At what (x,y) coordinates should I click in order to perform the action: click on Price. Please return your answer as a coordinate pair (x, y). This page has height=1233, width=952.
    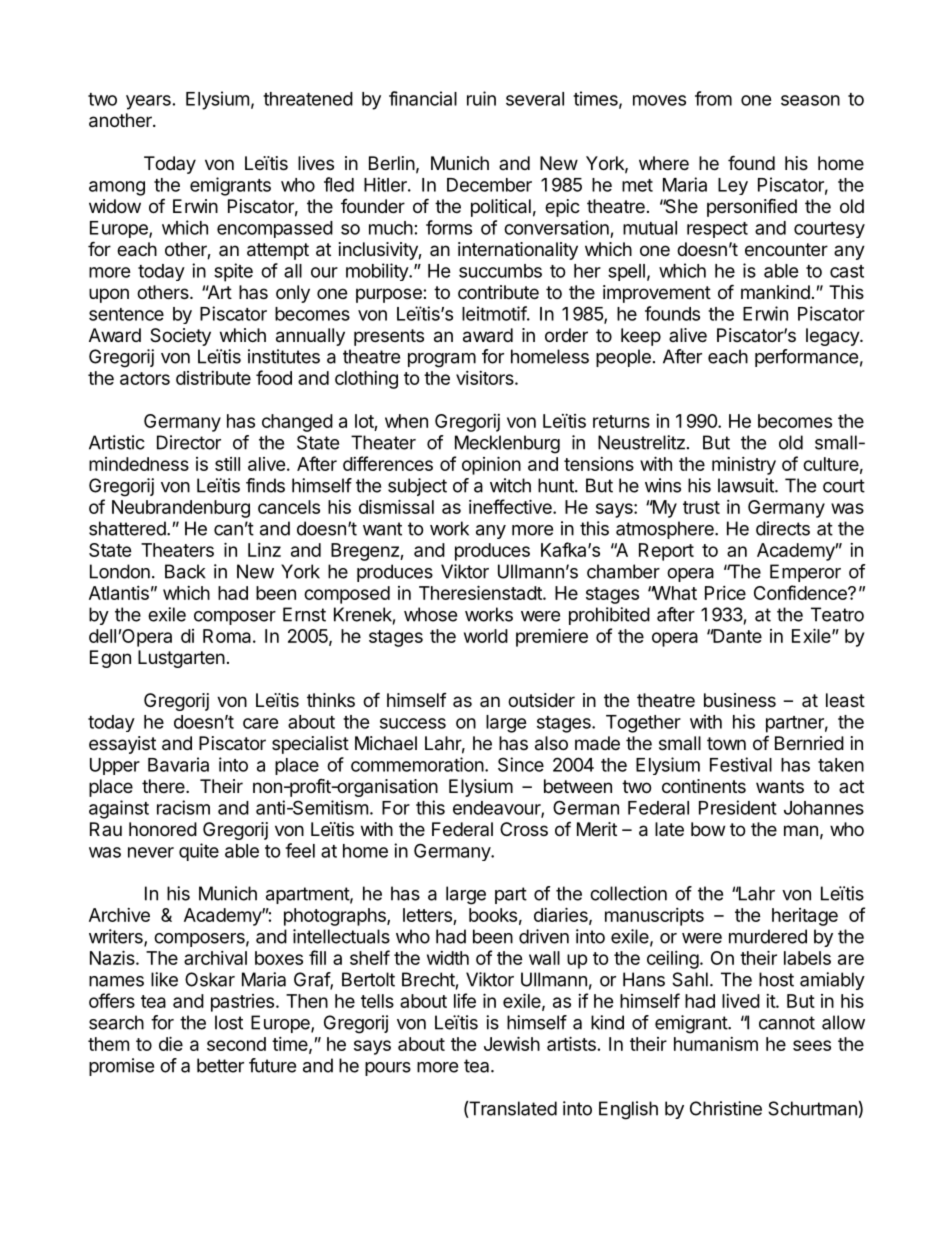
    Looking at the image, I should click on (725, 593).
